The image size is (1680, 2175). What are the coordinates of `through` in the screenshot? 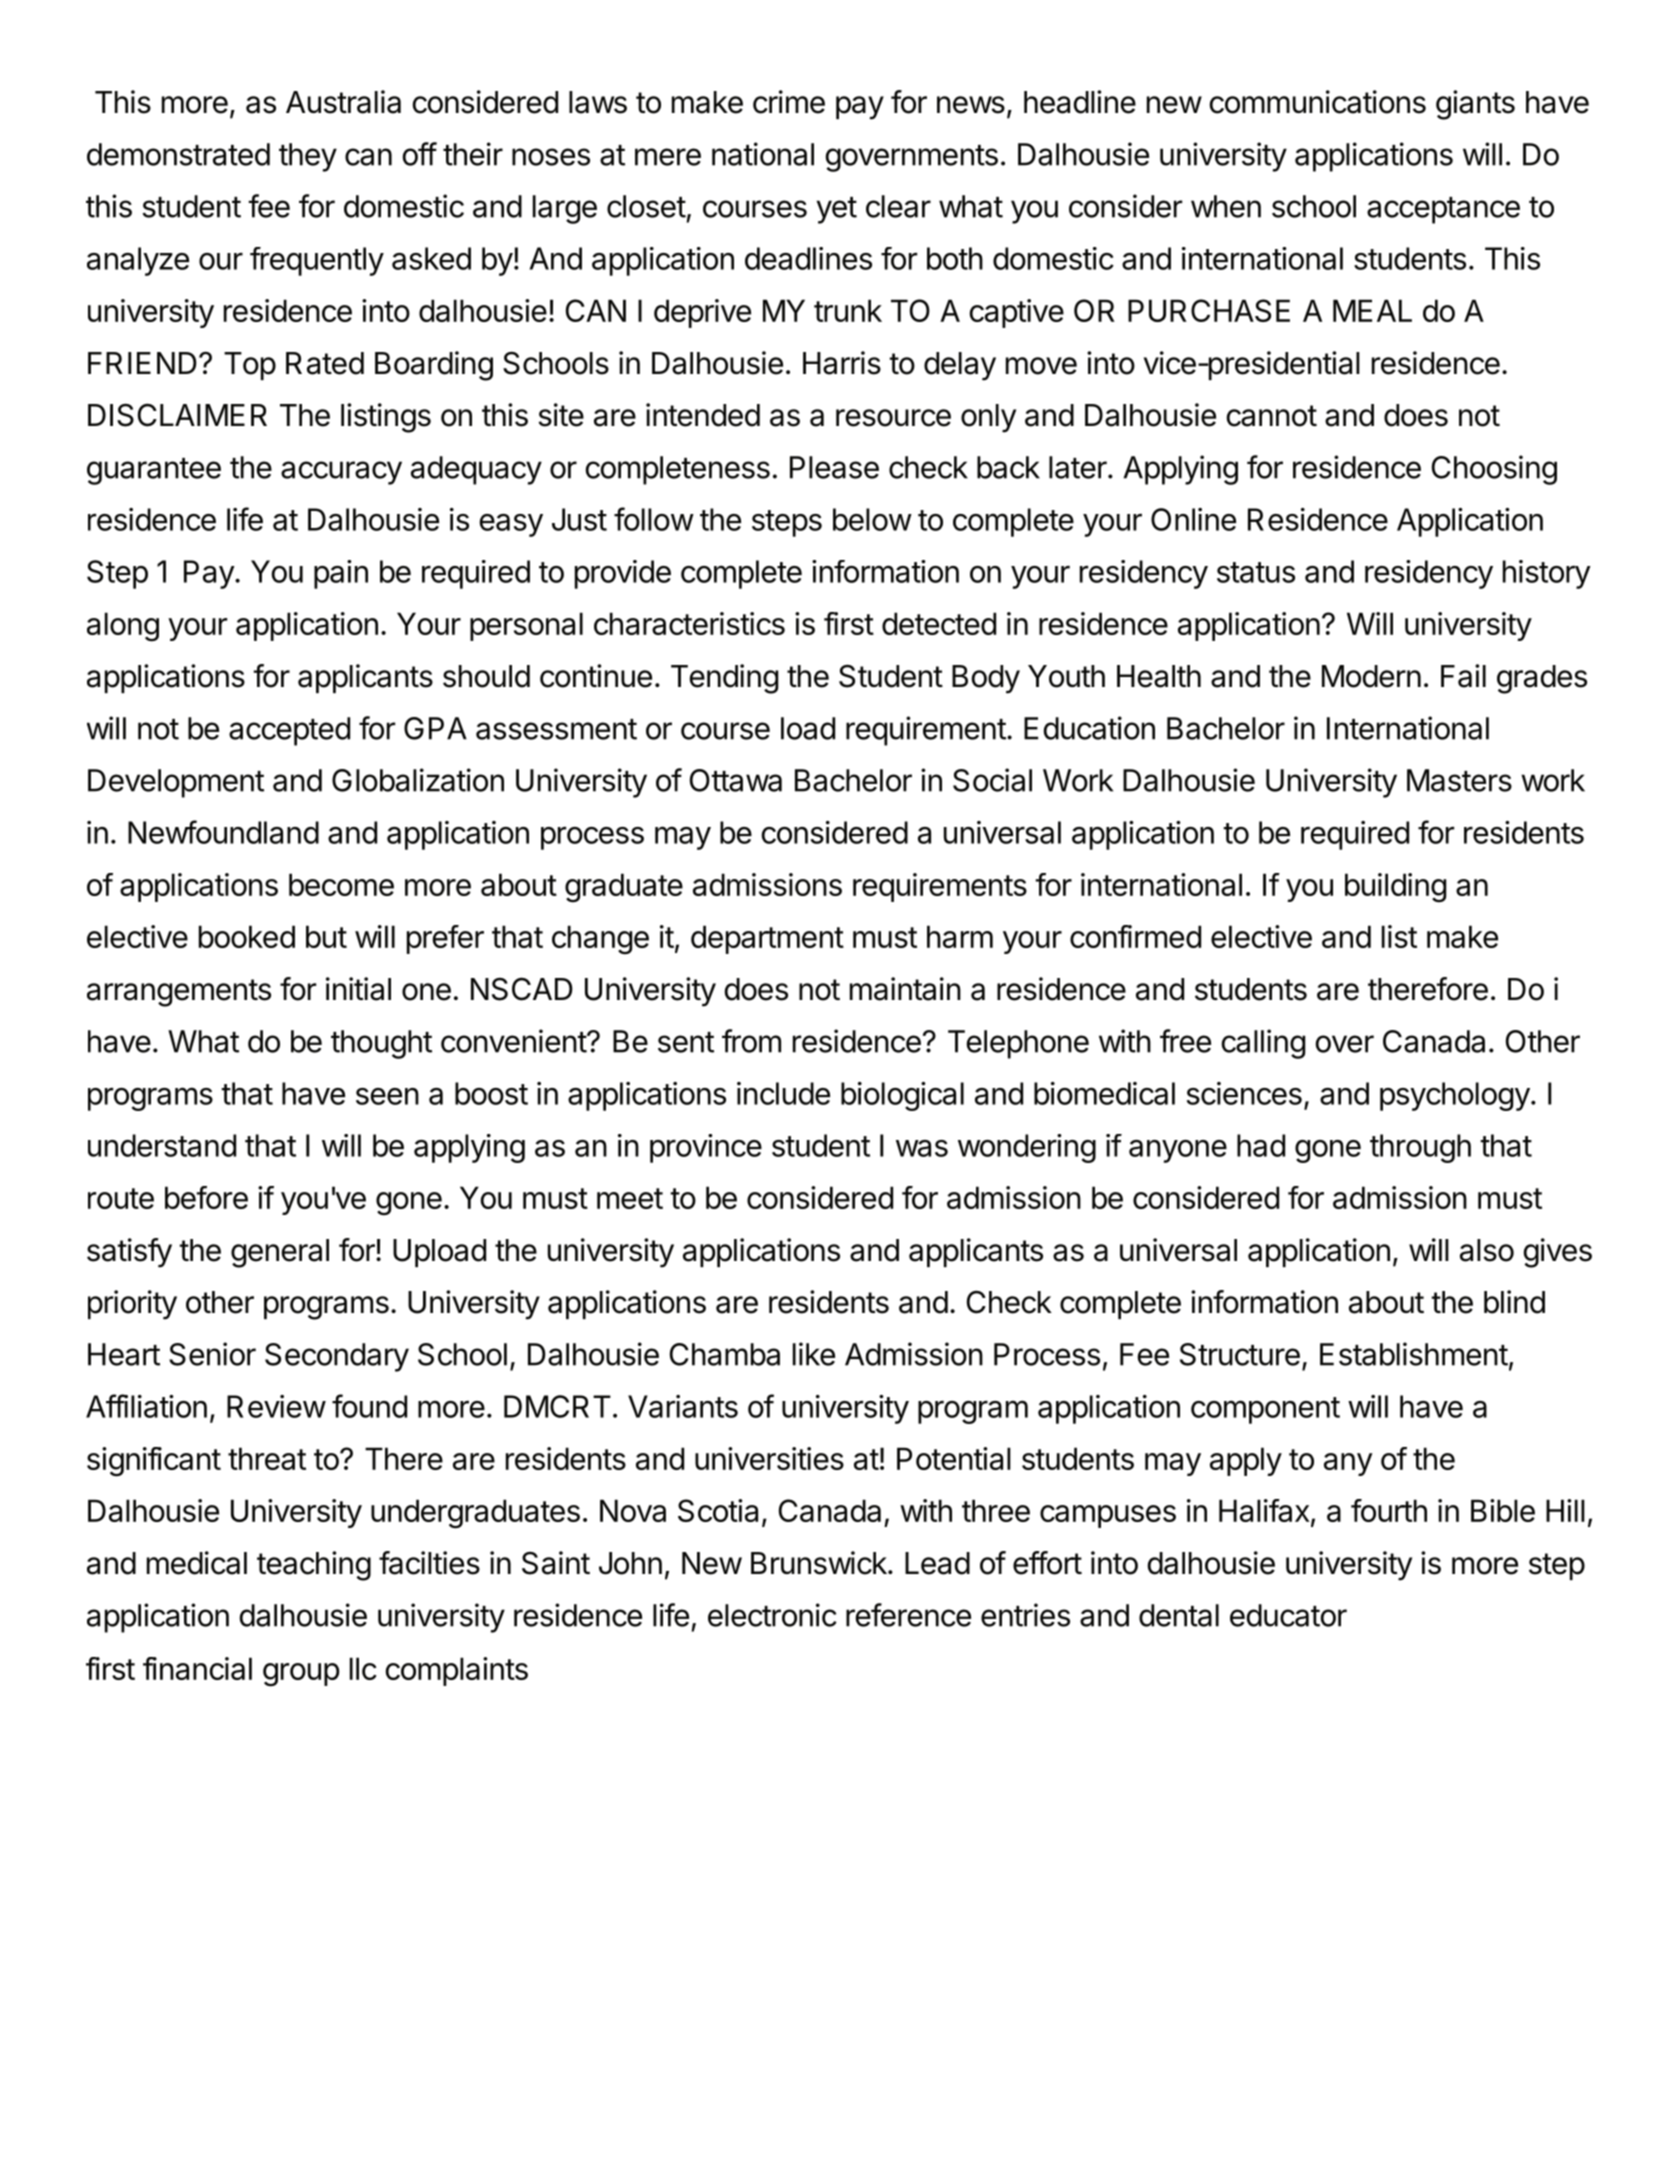 It's located at (1420, 1148).
